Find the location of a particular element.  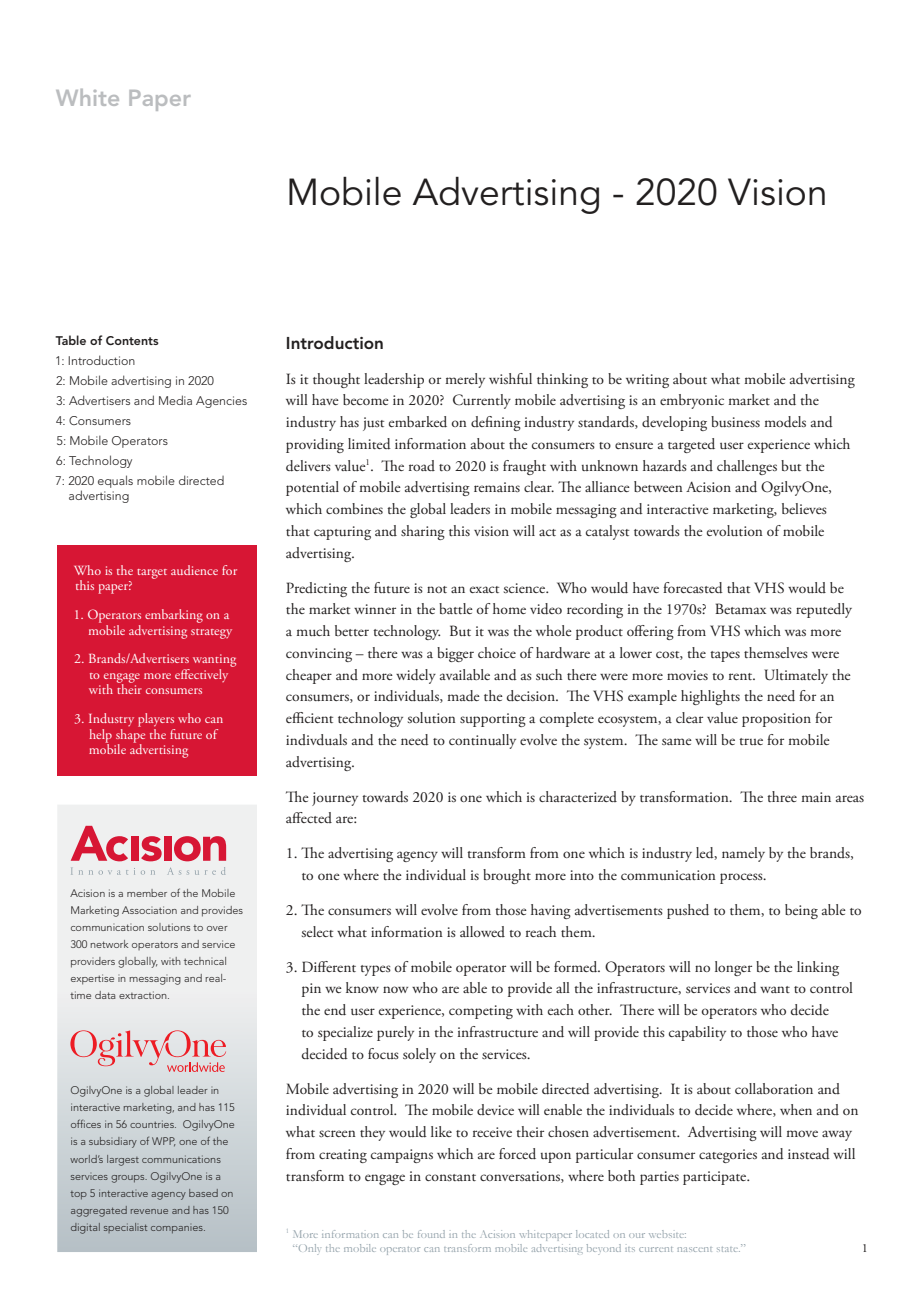

Media is located at coordinates (175, 400).
